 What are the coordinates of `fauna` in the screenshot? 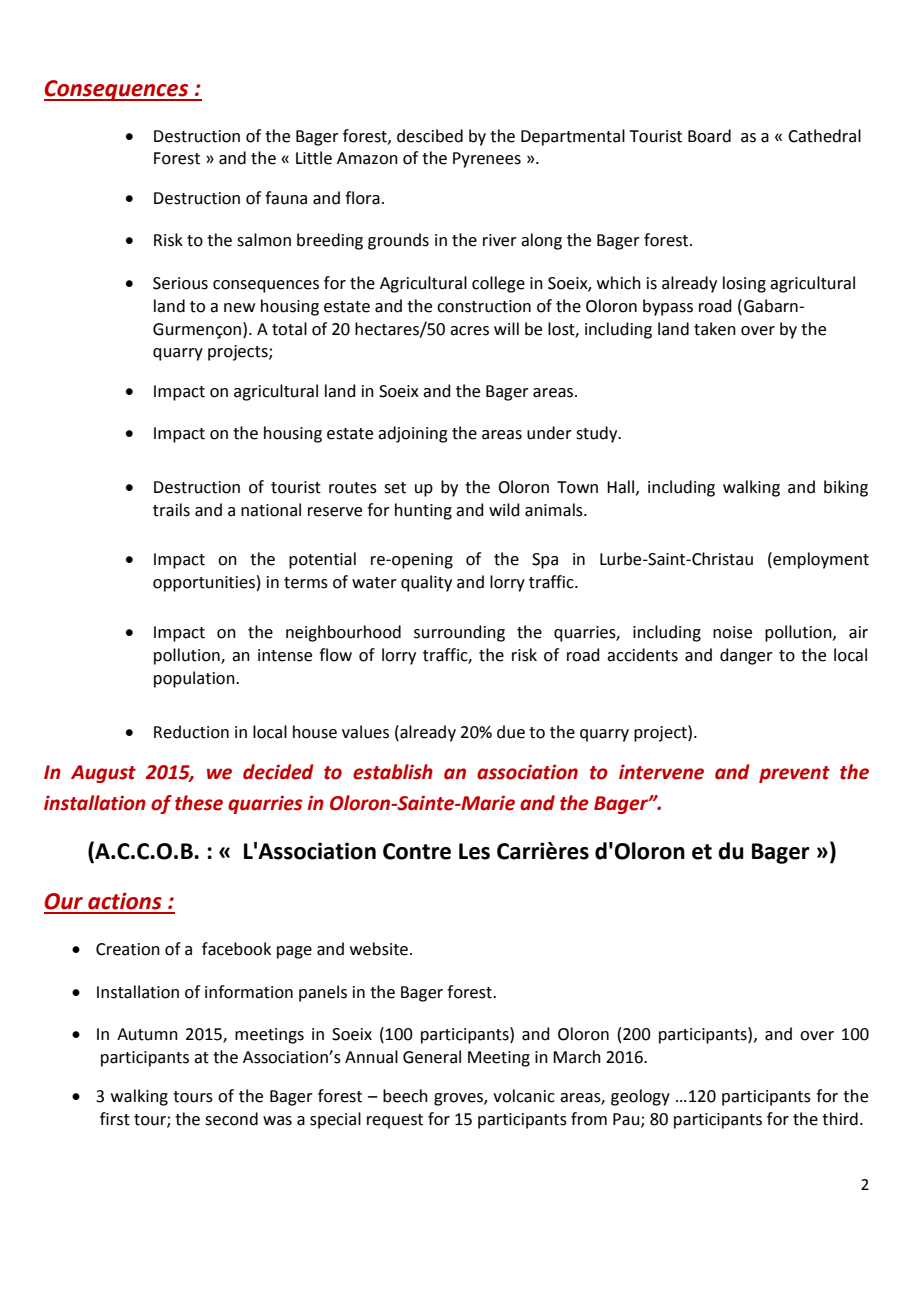 It's located at (286, 198).
